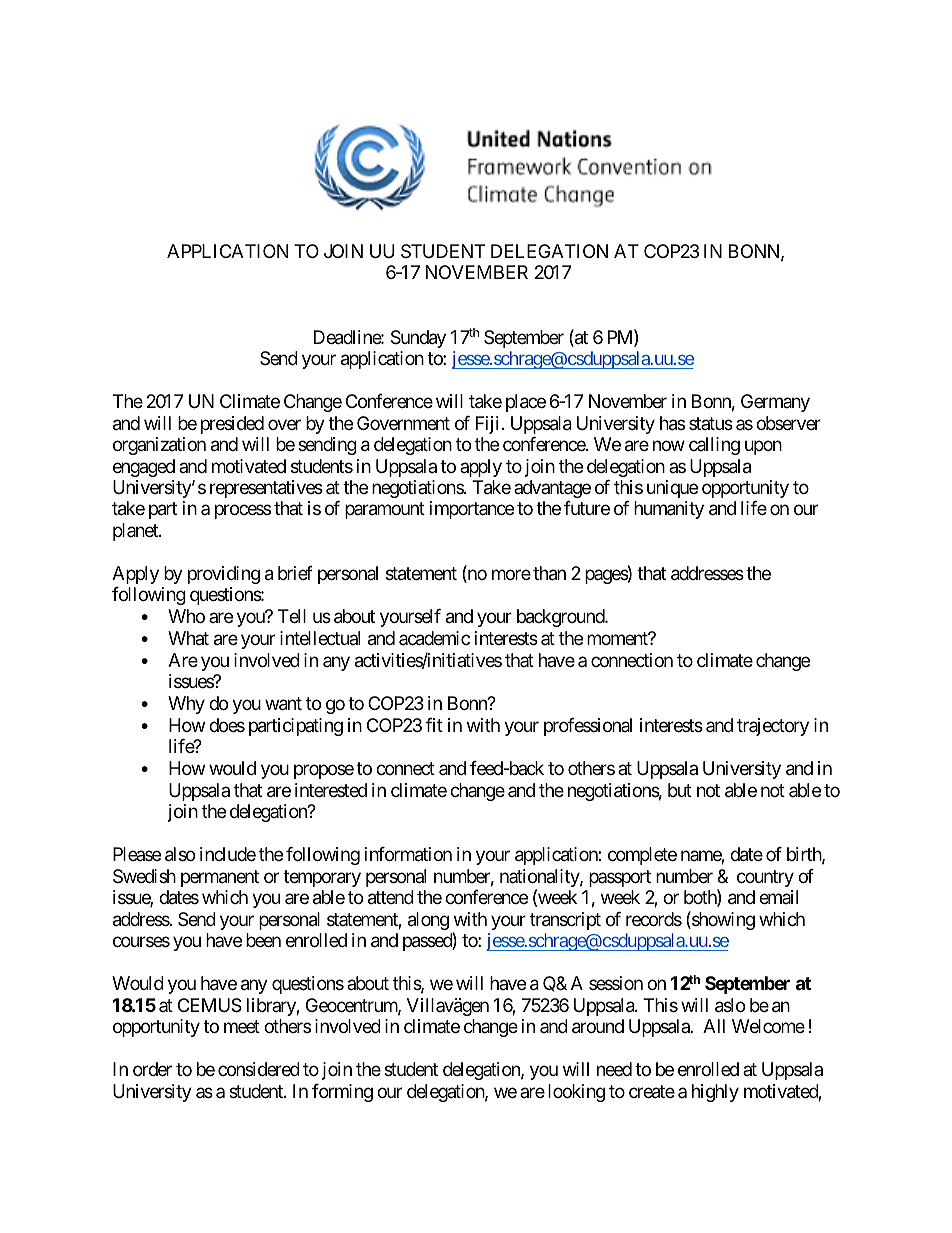 Image resolution: width=952 pixels, height=1233 pixels. What do you see at coordinates (186, 705) in the document?
I see `Why` at bounding box center [186, 705].
